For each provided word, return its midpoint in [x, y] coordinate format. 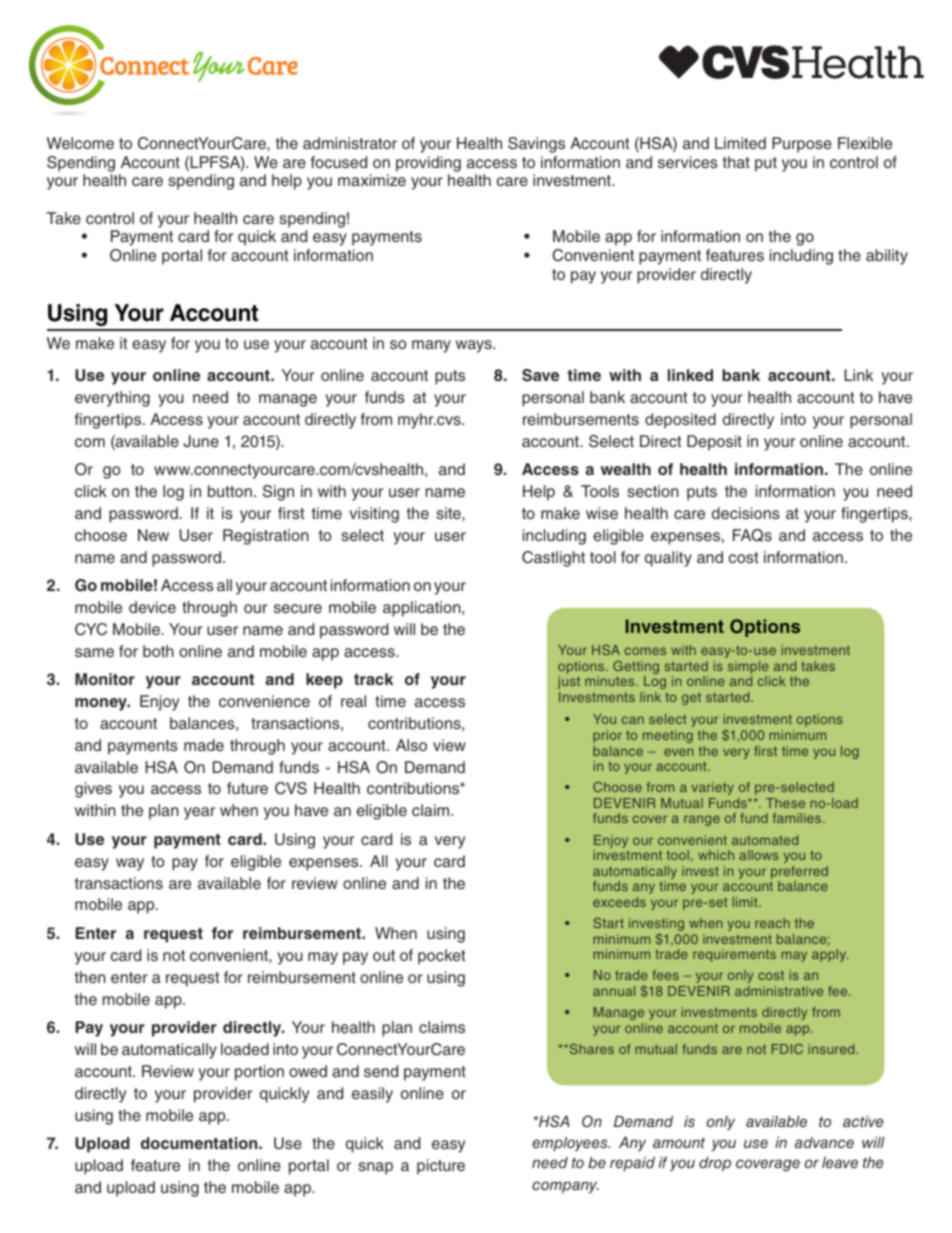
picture [441, 1167]
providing [428, 164]
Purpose [802, 145]
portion [259, 1073]
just [568, 682]
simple [749, 669]
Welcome [80, 143]
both [158, 651]
